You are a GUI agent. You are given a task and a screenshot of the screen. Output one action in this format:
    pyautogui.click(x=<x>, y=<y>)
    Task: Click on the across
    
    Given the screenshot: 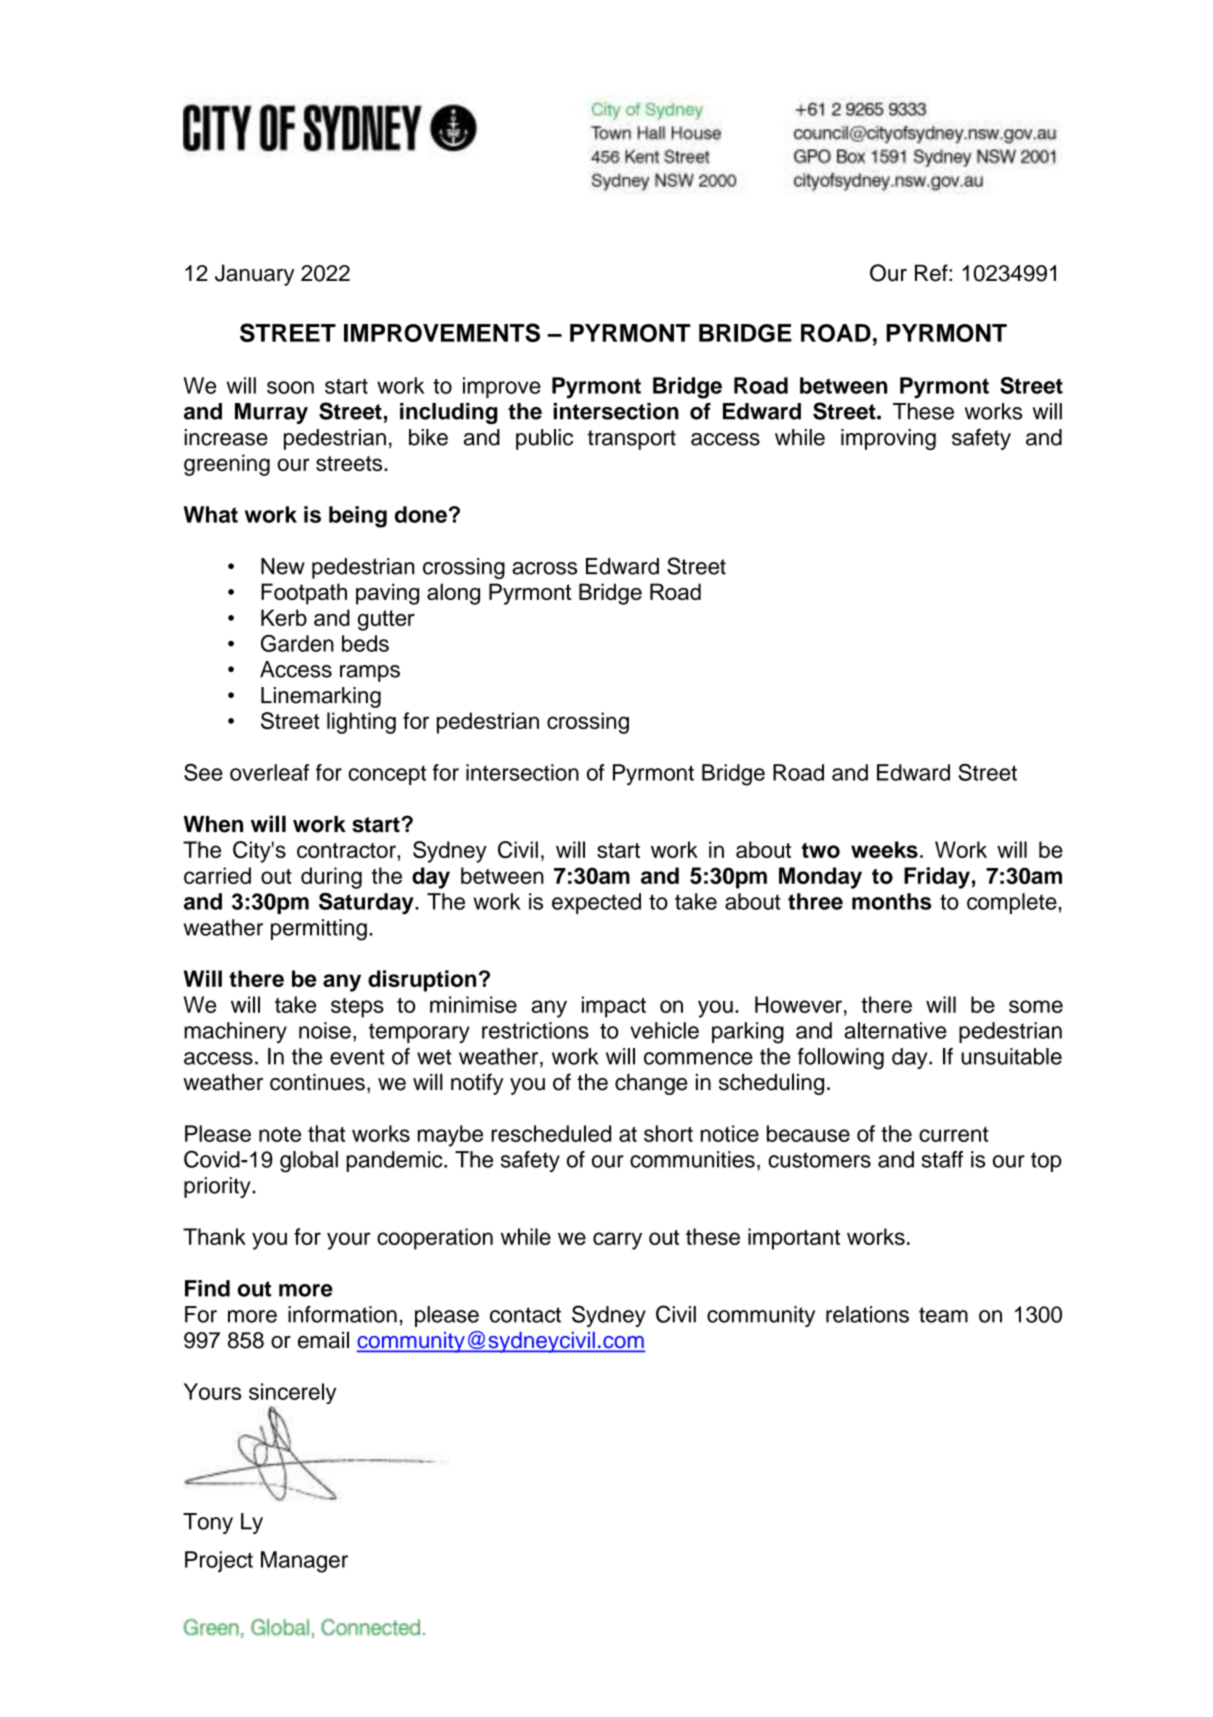 What is the action you would take?
    pyautogui.click(x=544, y=568)
